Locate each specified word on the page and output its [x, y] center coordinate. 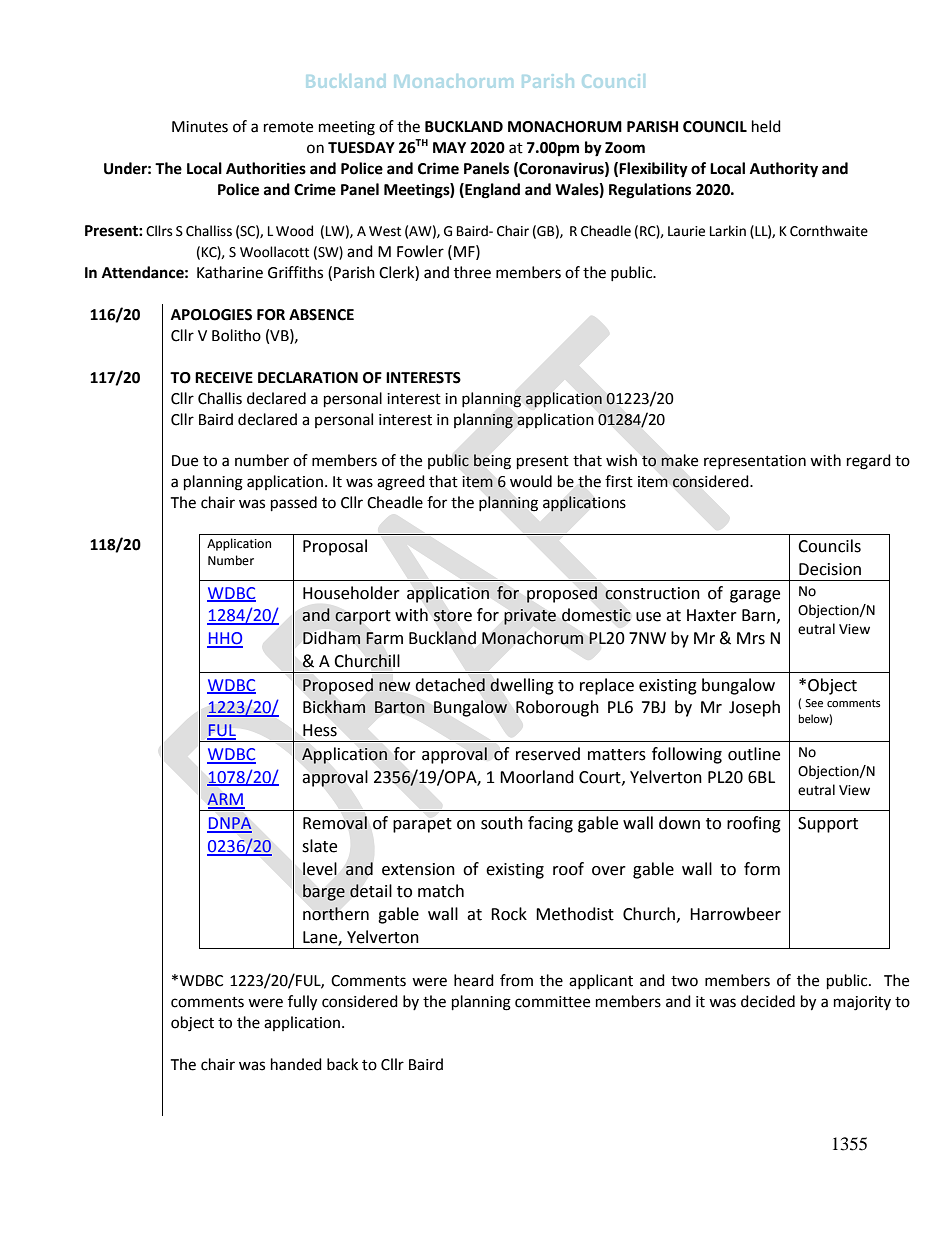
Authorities [266, 168]
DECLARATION [308, 378]
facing [550, 824]
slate [319, 846]
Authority [784, 170]
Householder [351, 593]
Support [828, 825]
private [530, 617]
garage [755, 596]
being [492, 462]
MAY [449, 147]
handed [296, 1064]
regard [869, 462]
